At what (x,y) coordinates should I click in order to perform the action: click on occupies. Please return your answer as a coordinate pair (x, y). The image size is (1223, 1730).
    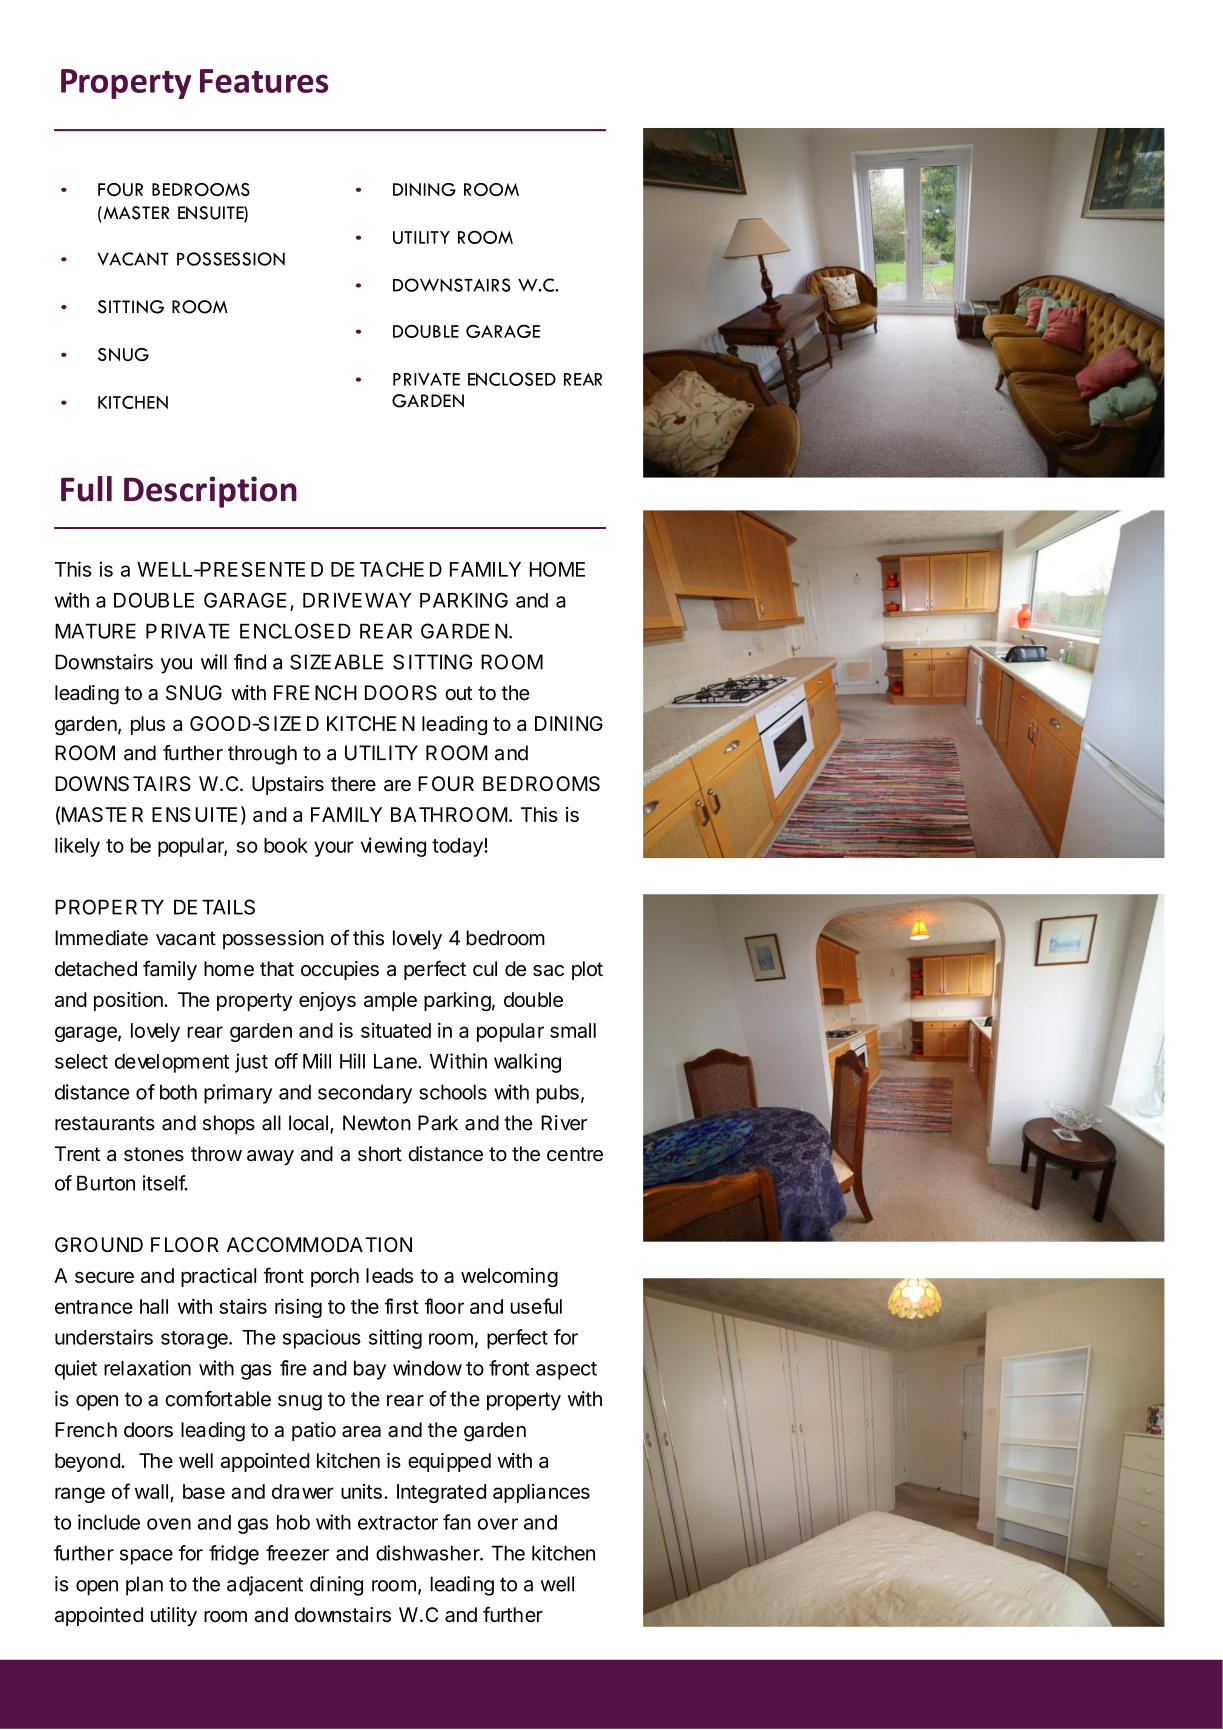
    Looking at the image, I should click on (340, 970).
